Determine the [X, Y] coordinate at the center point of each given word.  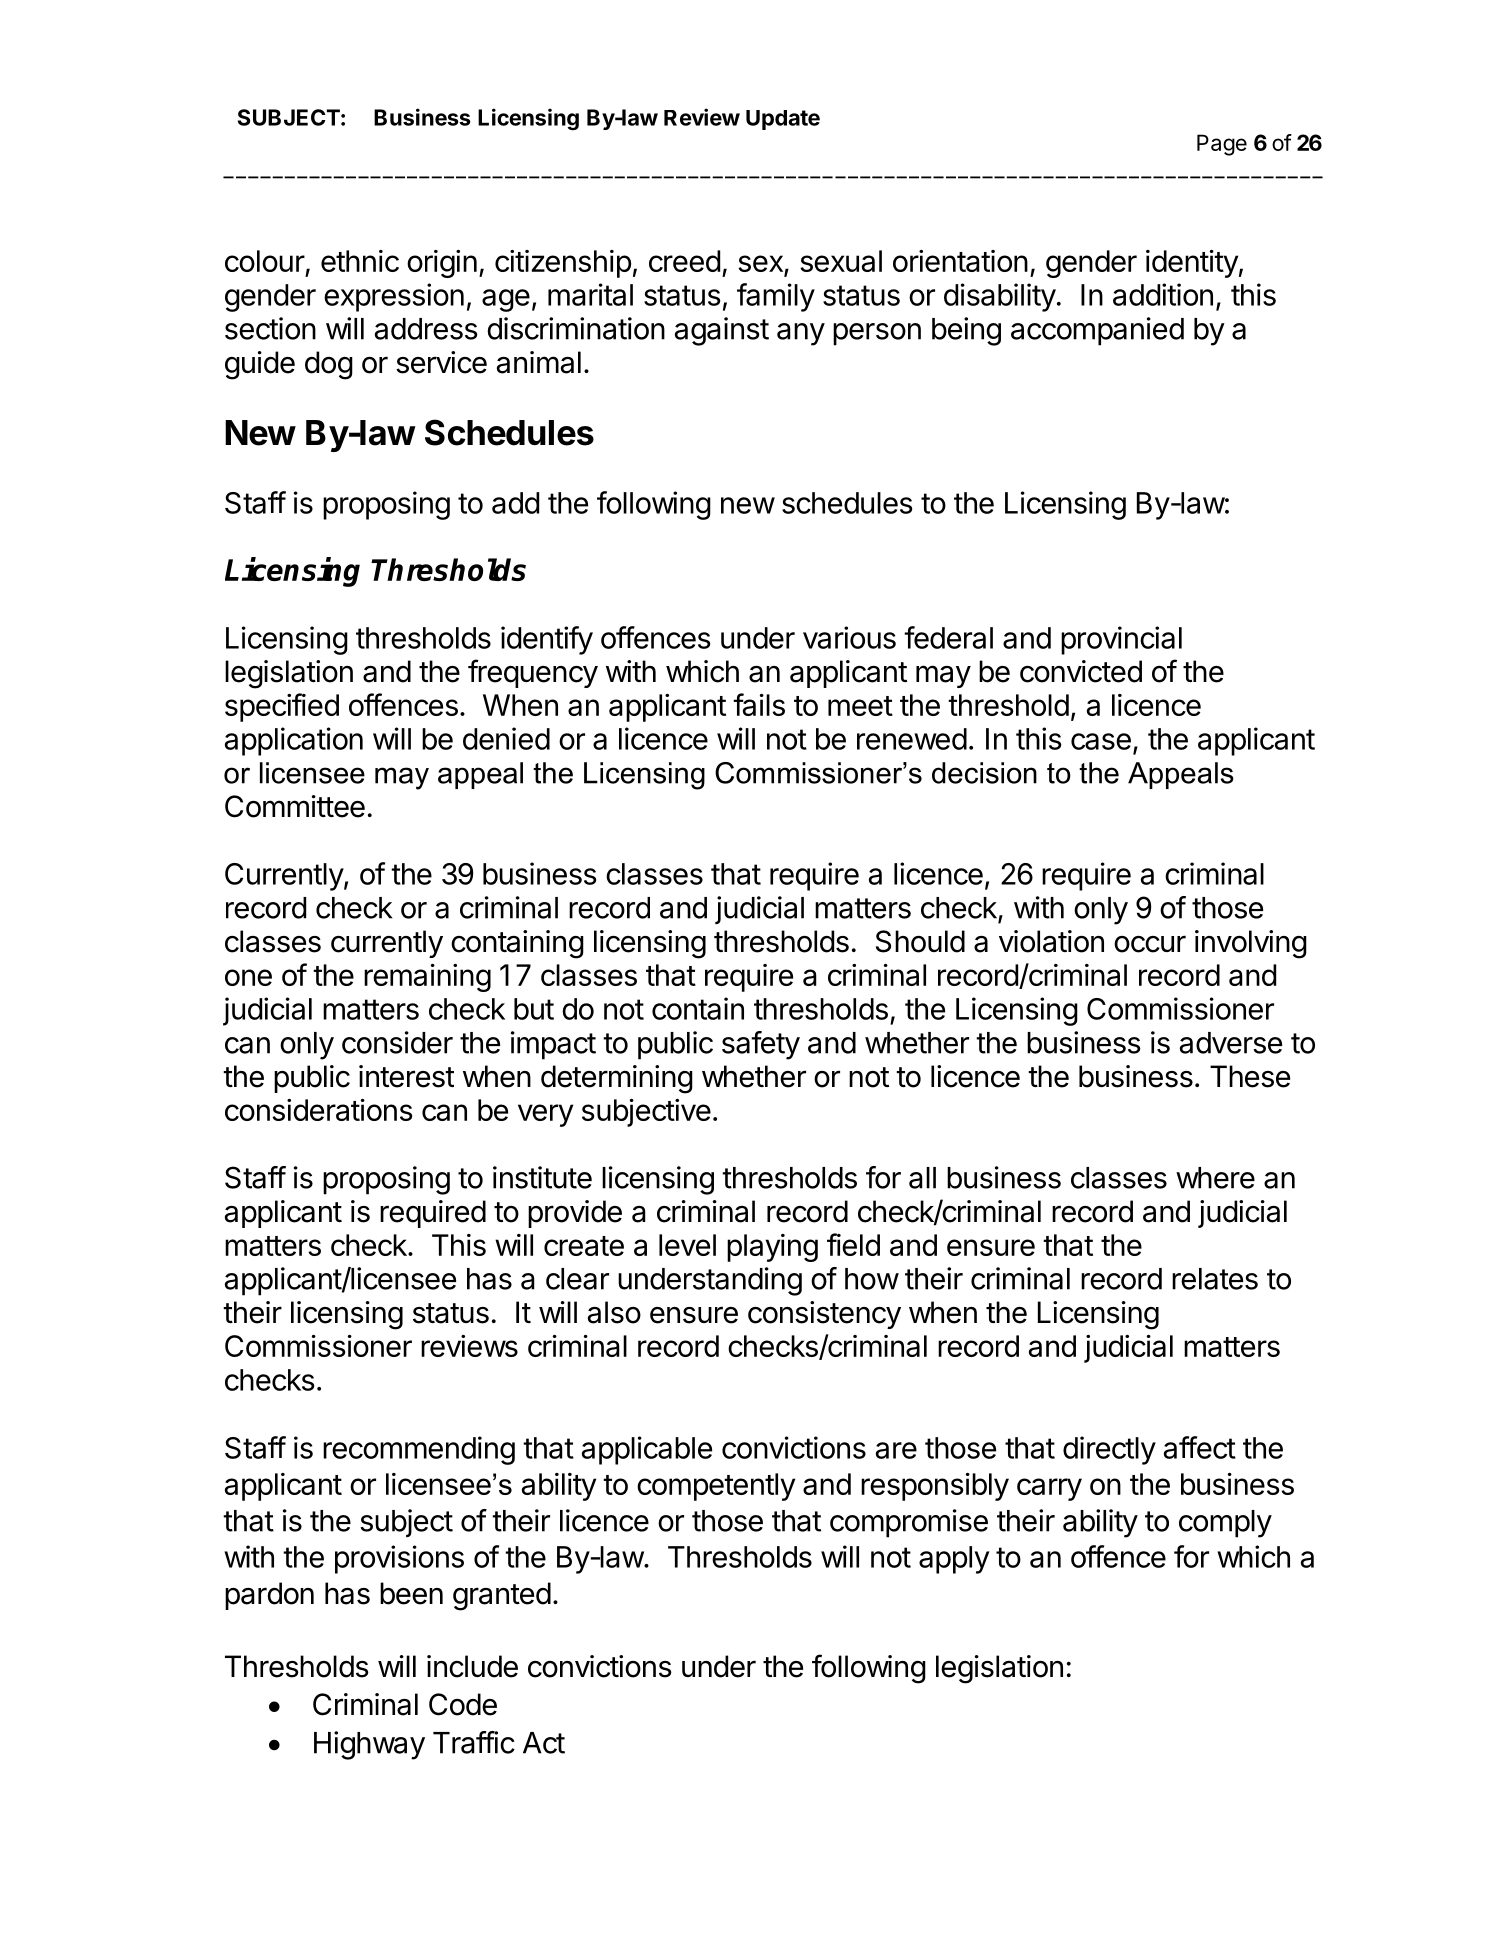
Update [783, 120]
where [1215, 1178]
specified [282, 707]
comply [1225, 1524]
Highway [369, 1745]
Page [1222, 145]
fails [759, 704]
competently [716, 1487]
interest [406, 1076]
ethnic [360, 261]
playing [772, 1248]
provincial [1121, 640]
